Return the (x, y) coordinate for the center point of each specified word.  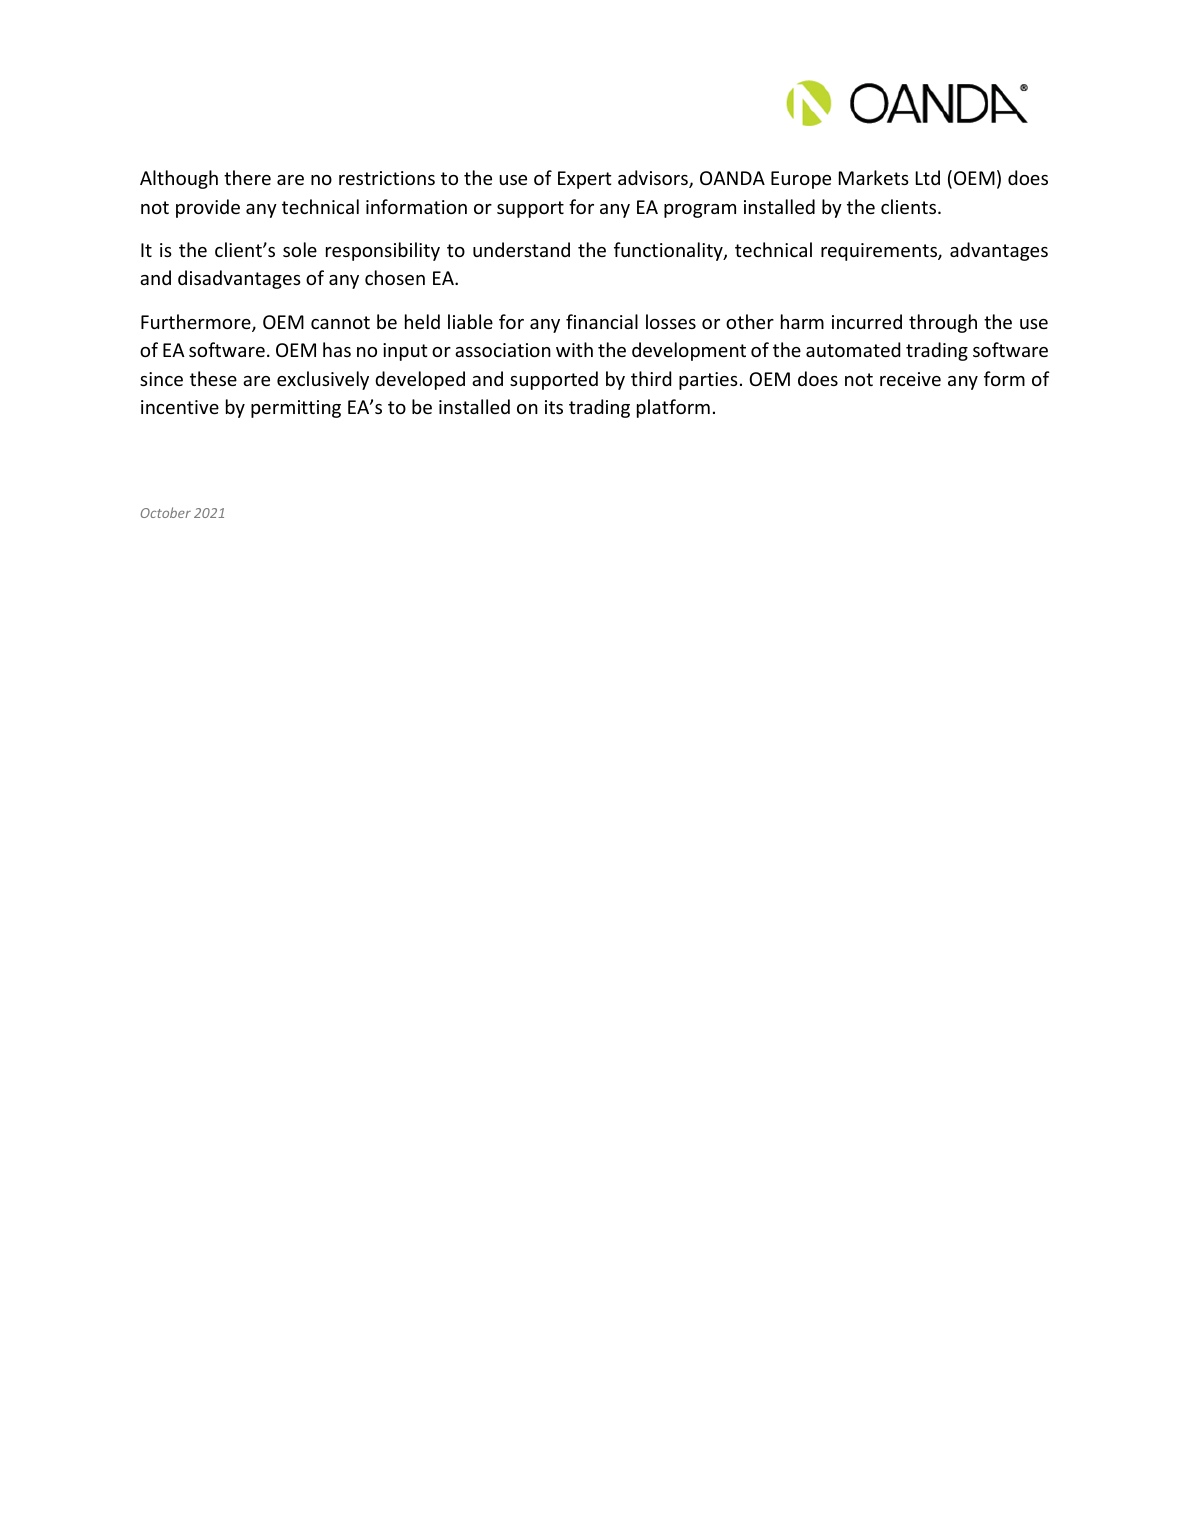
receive (910, 379)
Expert (585, 180)
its (554, 407)
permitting (296, 409)
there (247, 177)
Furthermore (197, 323)
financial (602, 321)
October (166, 512)
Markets (874, 177)
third (651, 378)
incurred (867, 321)
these (213, 378)
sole (300, 249)
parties (708, 381)
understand (521, 249)
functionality (669, 251)
